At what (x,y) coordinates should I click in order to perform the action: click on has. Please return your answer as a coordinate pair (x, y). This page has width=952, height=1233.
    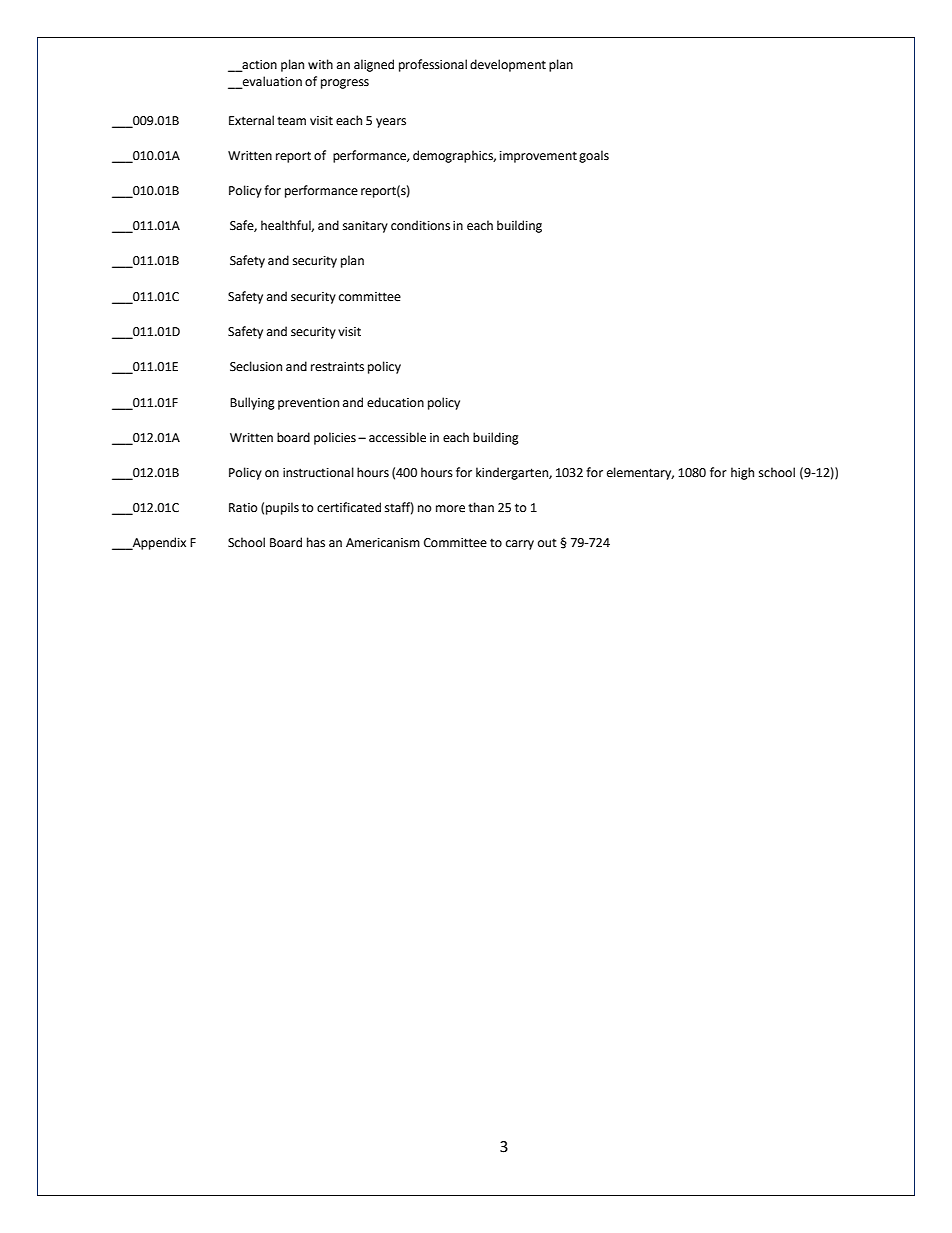
    Looking at the image, I should click on (316, 542).
